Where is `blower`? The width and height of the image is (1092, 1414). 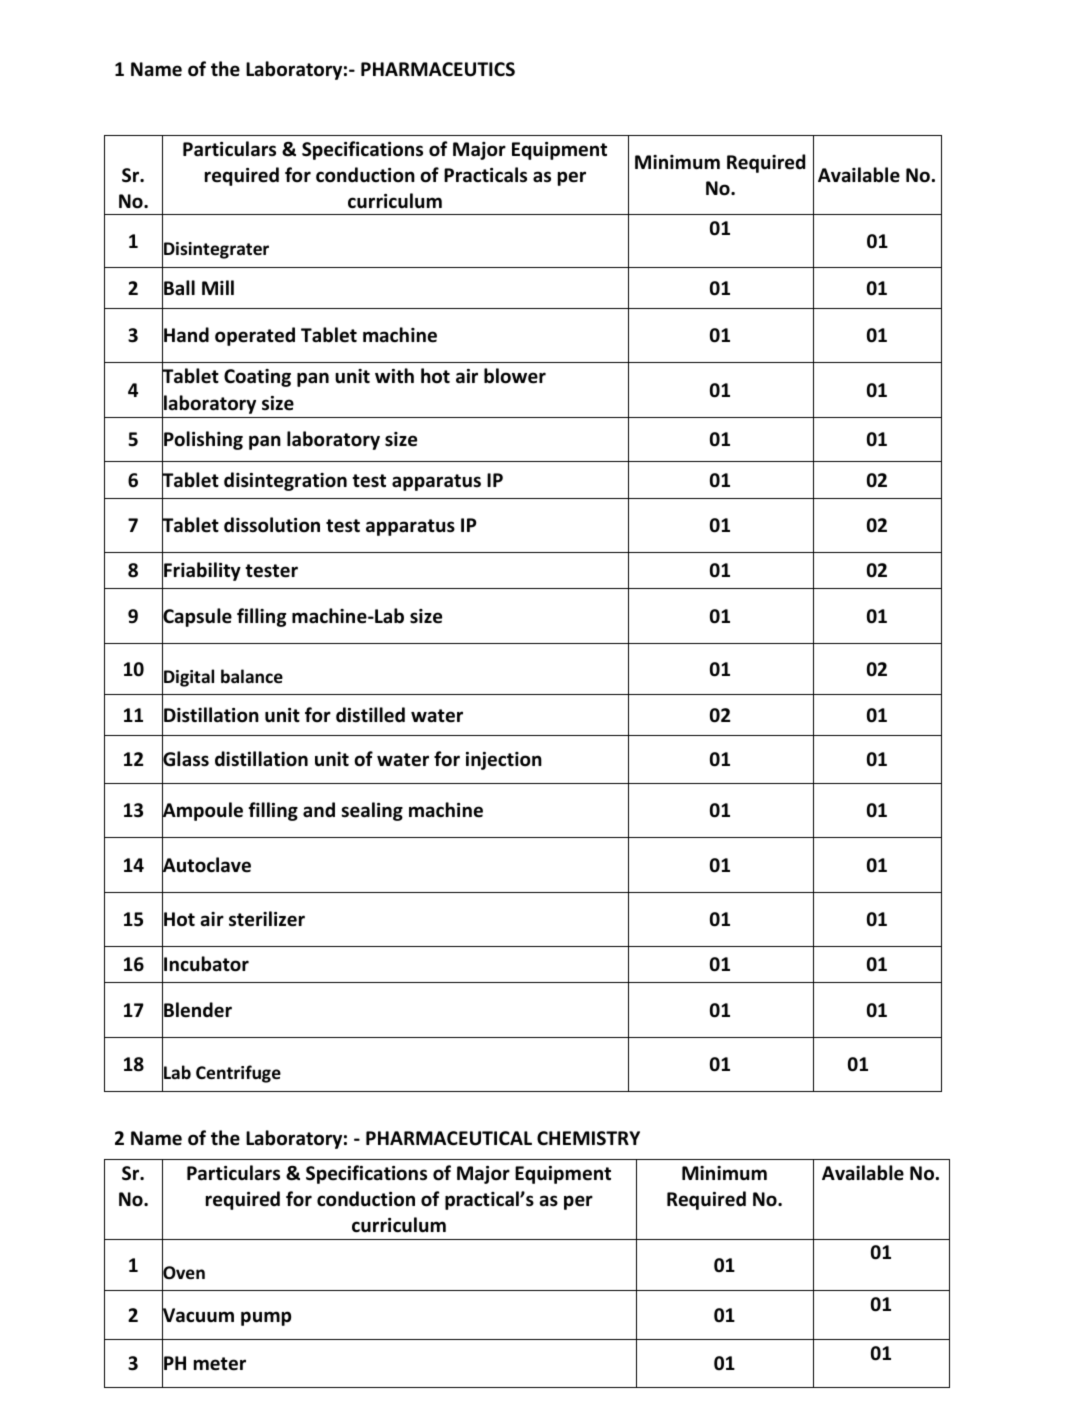 blower is located at coordinates (515, 376).
